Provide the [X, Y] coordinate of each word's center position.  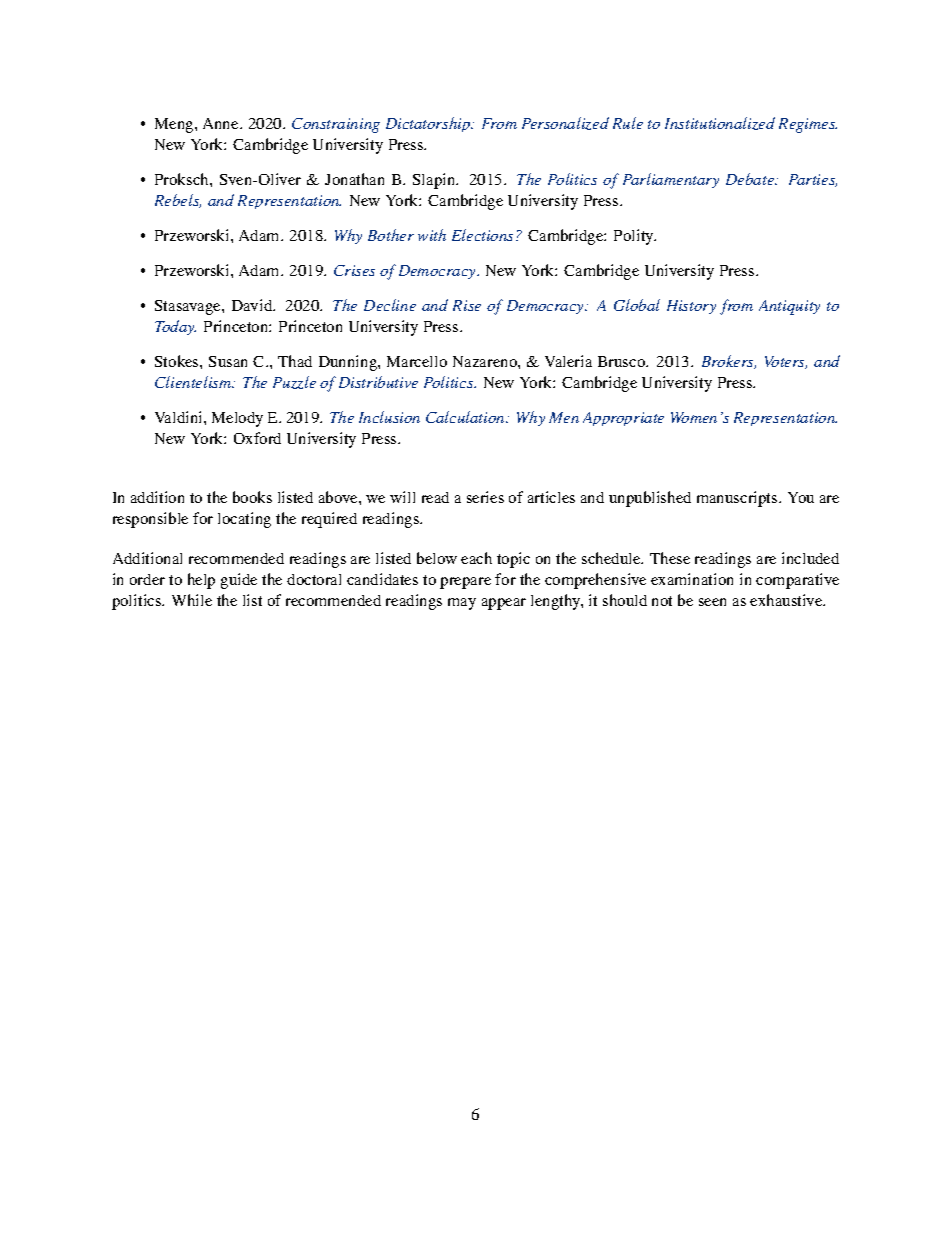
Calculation [466, 417]
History [691, 307]
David [253, 305]
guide [239, 581]
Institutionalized [720, 123]
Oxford [257, 438]
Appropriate [623, 419]
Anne [222, 123]
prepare [465, 583]
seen [712, 602]
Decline [390, 305]
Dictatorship [429, 124]
